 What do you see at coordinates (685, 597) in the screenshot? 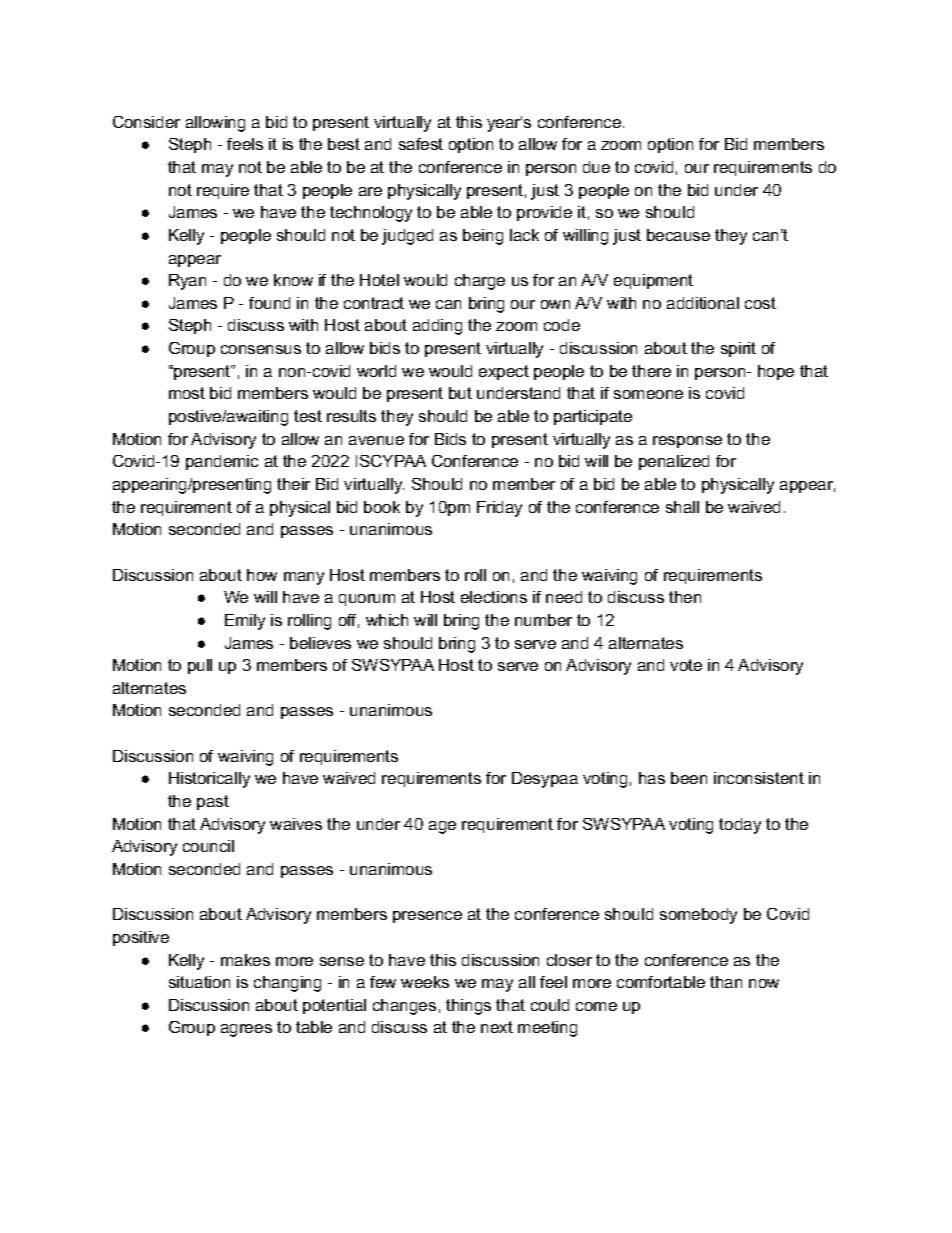
I see `then` at bounding box center [685, 597].
